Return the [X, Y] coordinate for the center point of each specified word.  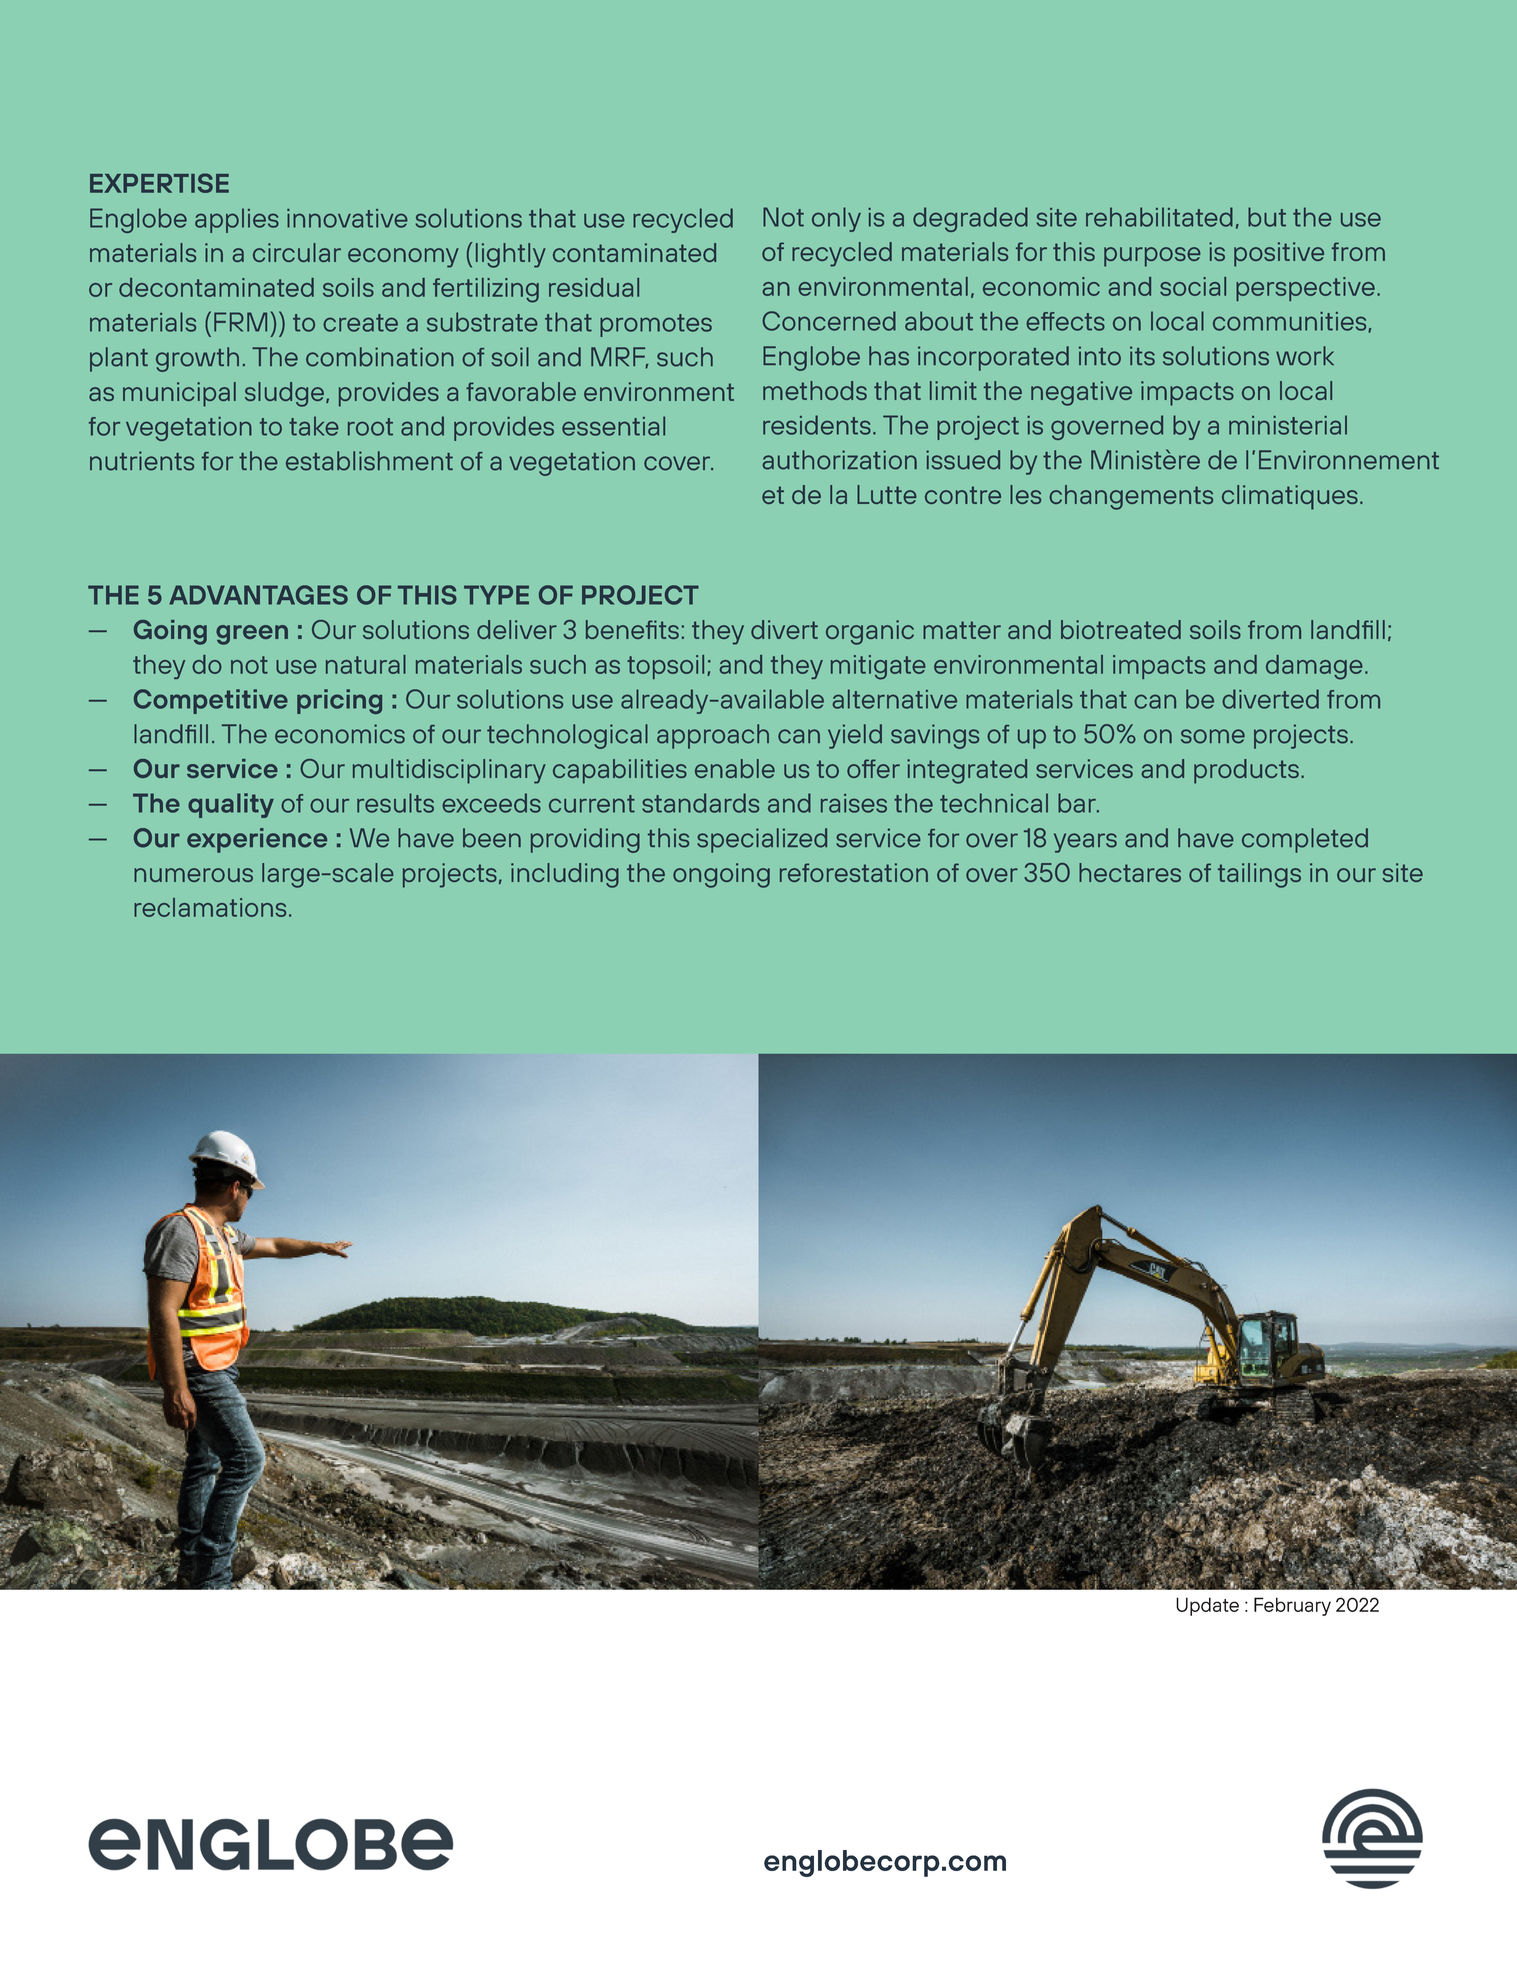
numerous [193, 875]
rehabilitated [1159, 217]
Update [1207, 1606]
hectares [1130, 872]
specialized [762, 840]
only [836, 219]
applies [237, 220]
